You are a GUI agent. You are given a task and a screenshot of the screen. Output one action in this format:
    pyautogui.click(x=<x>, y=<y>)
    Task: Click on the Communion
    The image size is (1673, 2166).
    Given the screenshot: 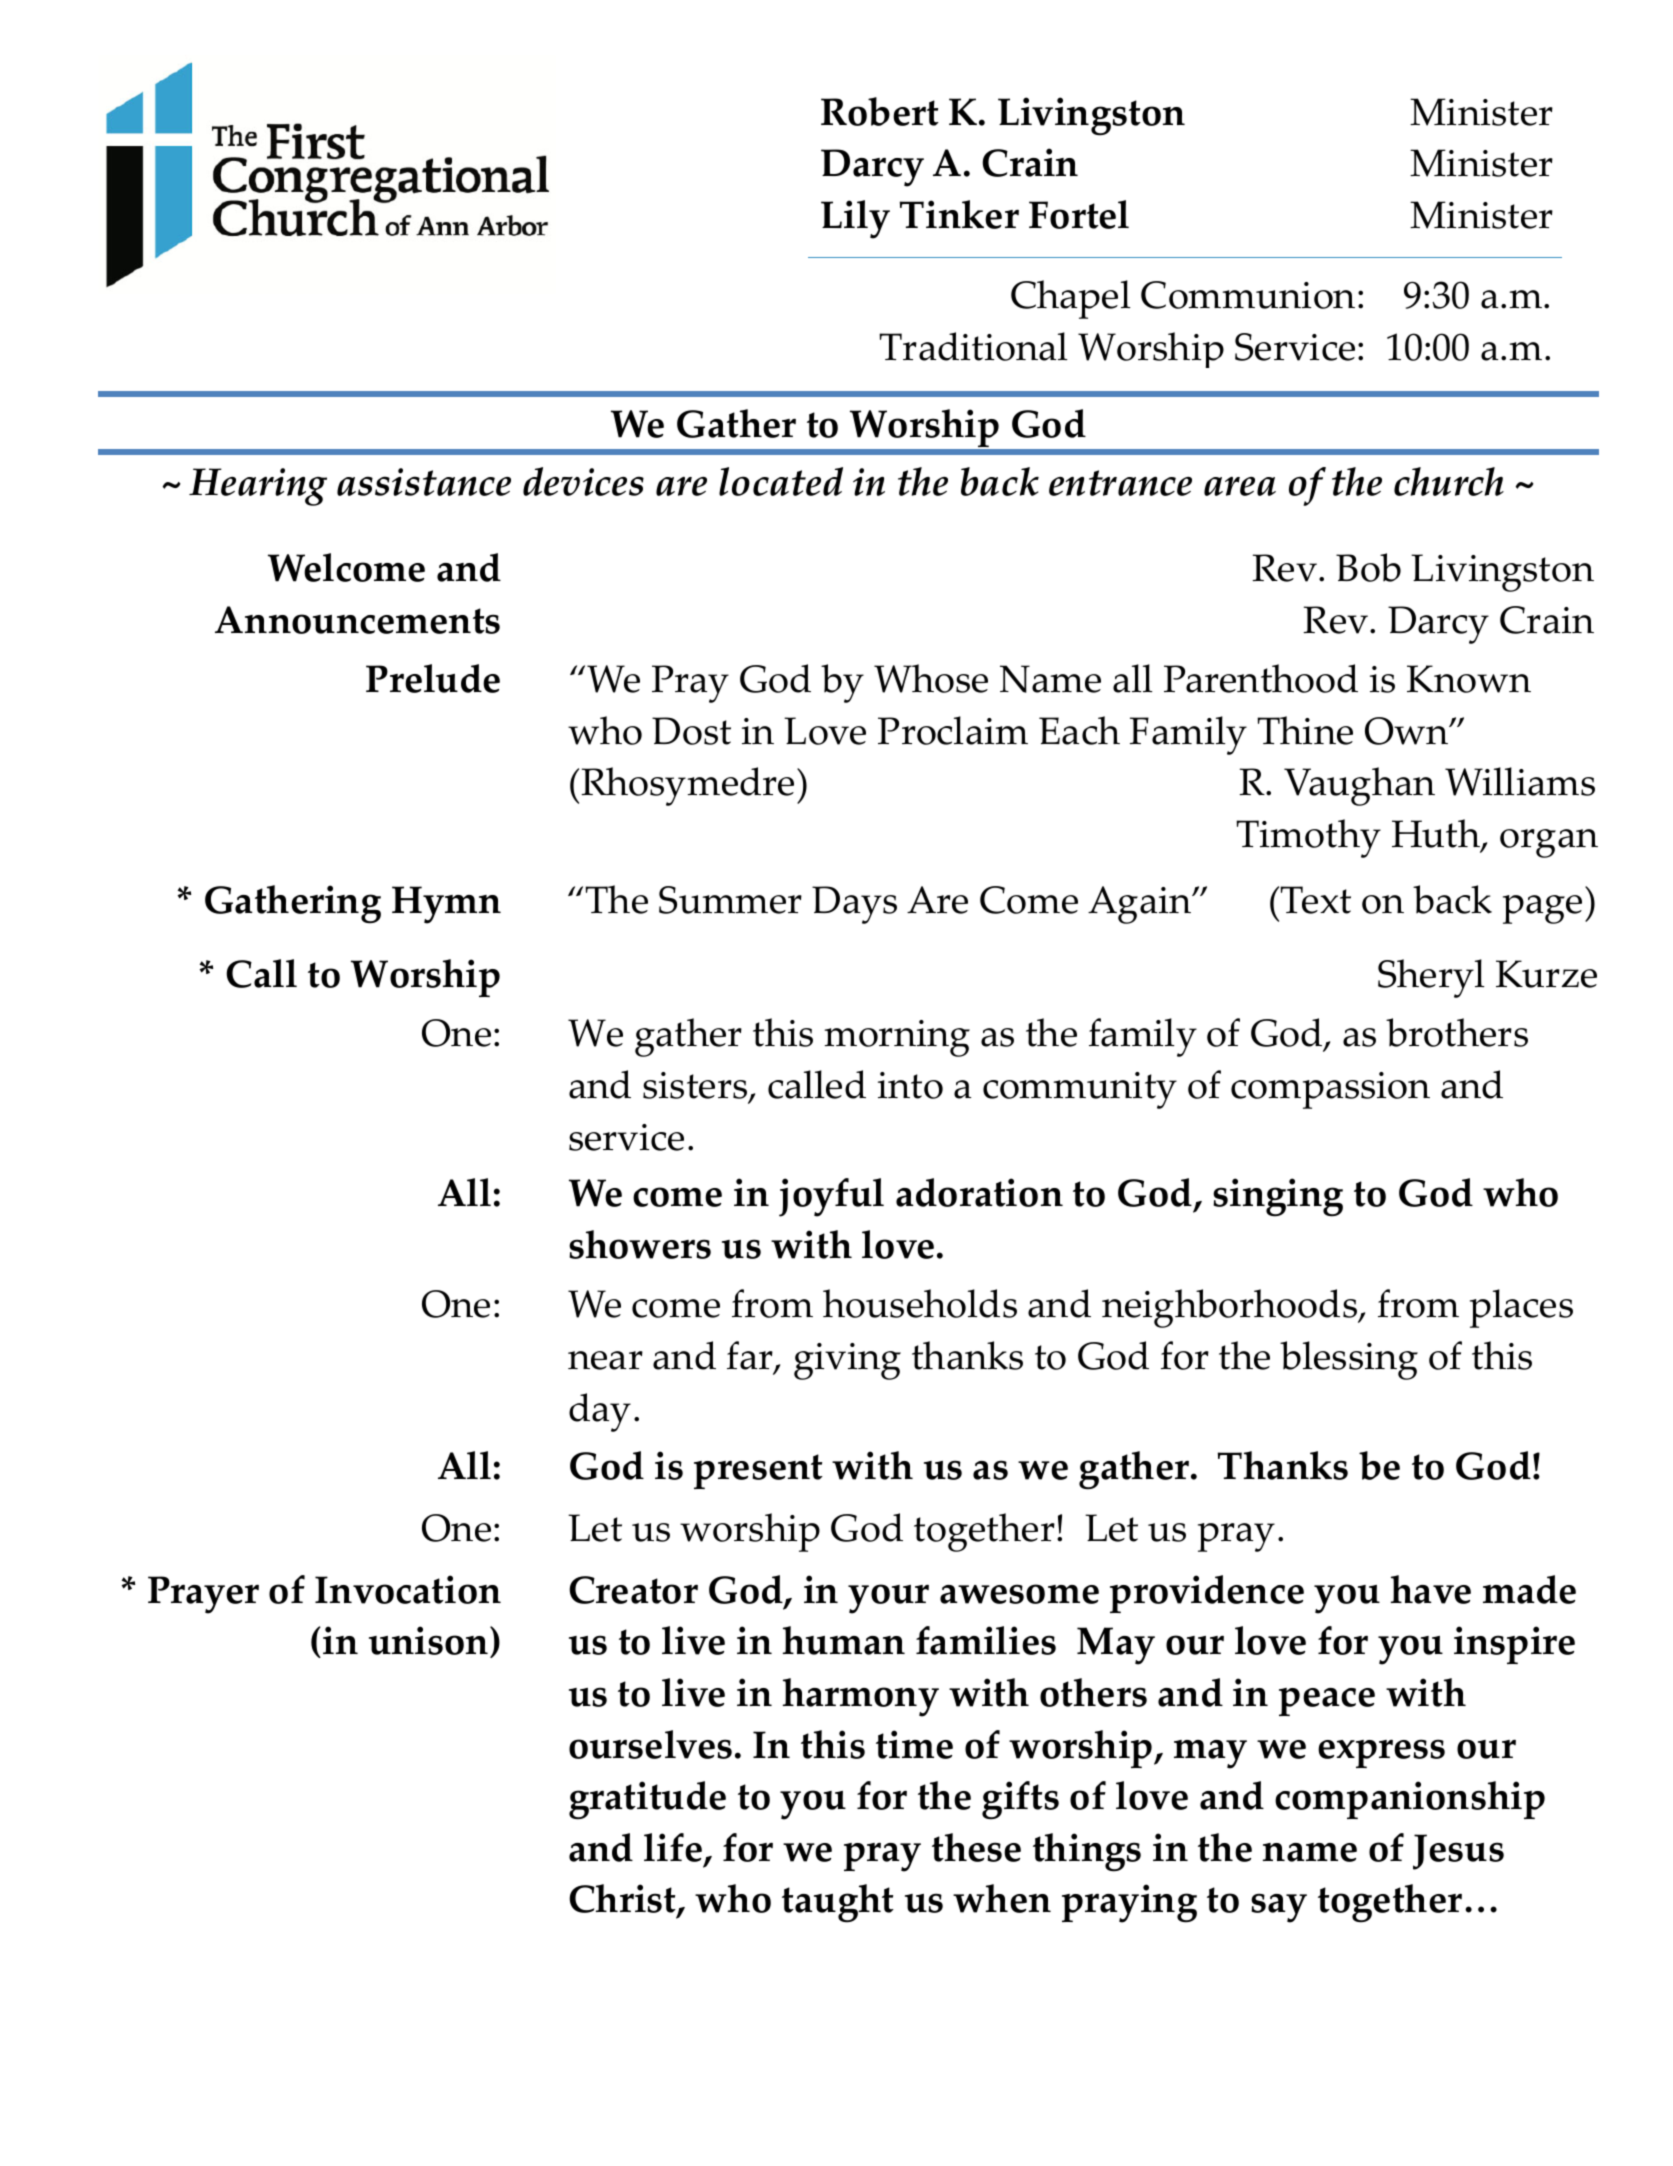 What is the action you would take?
    pyautogui.click(x=1248, y=295)
